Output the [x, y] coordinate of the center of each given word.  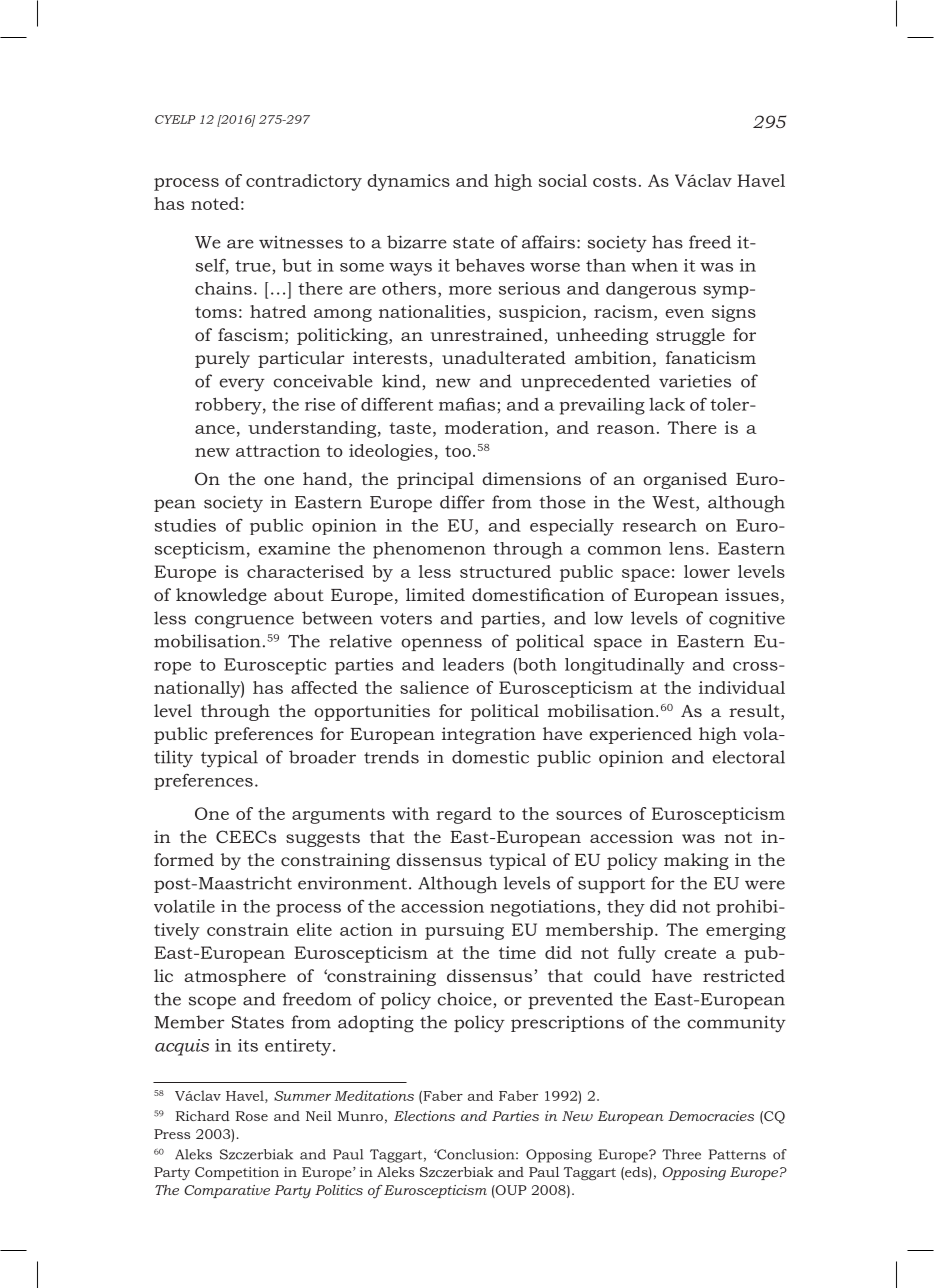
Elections [424, 1116]
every [242, 385]
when [654, 265]
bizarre [417, 242]
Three [681, 1154]
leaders [473, 664]
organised [685, 480]
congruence [244, 622]
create [690, 953]
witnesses [301, 242]
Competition [237, 1173]
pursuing [464, 931]
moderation [494, 427]
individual [742, 687]
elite [314, 929]
